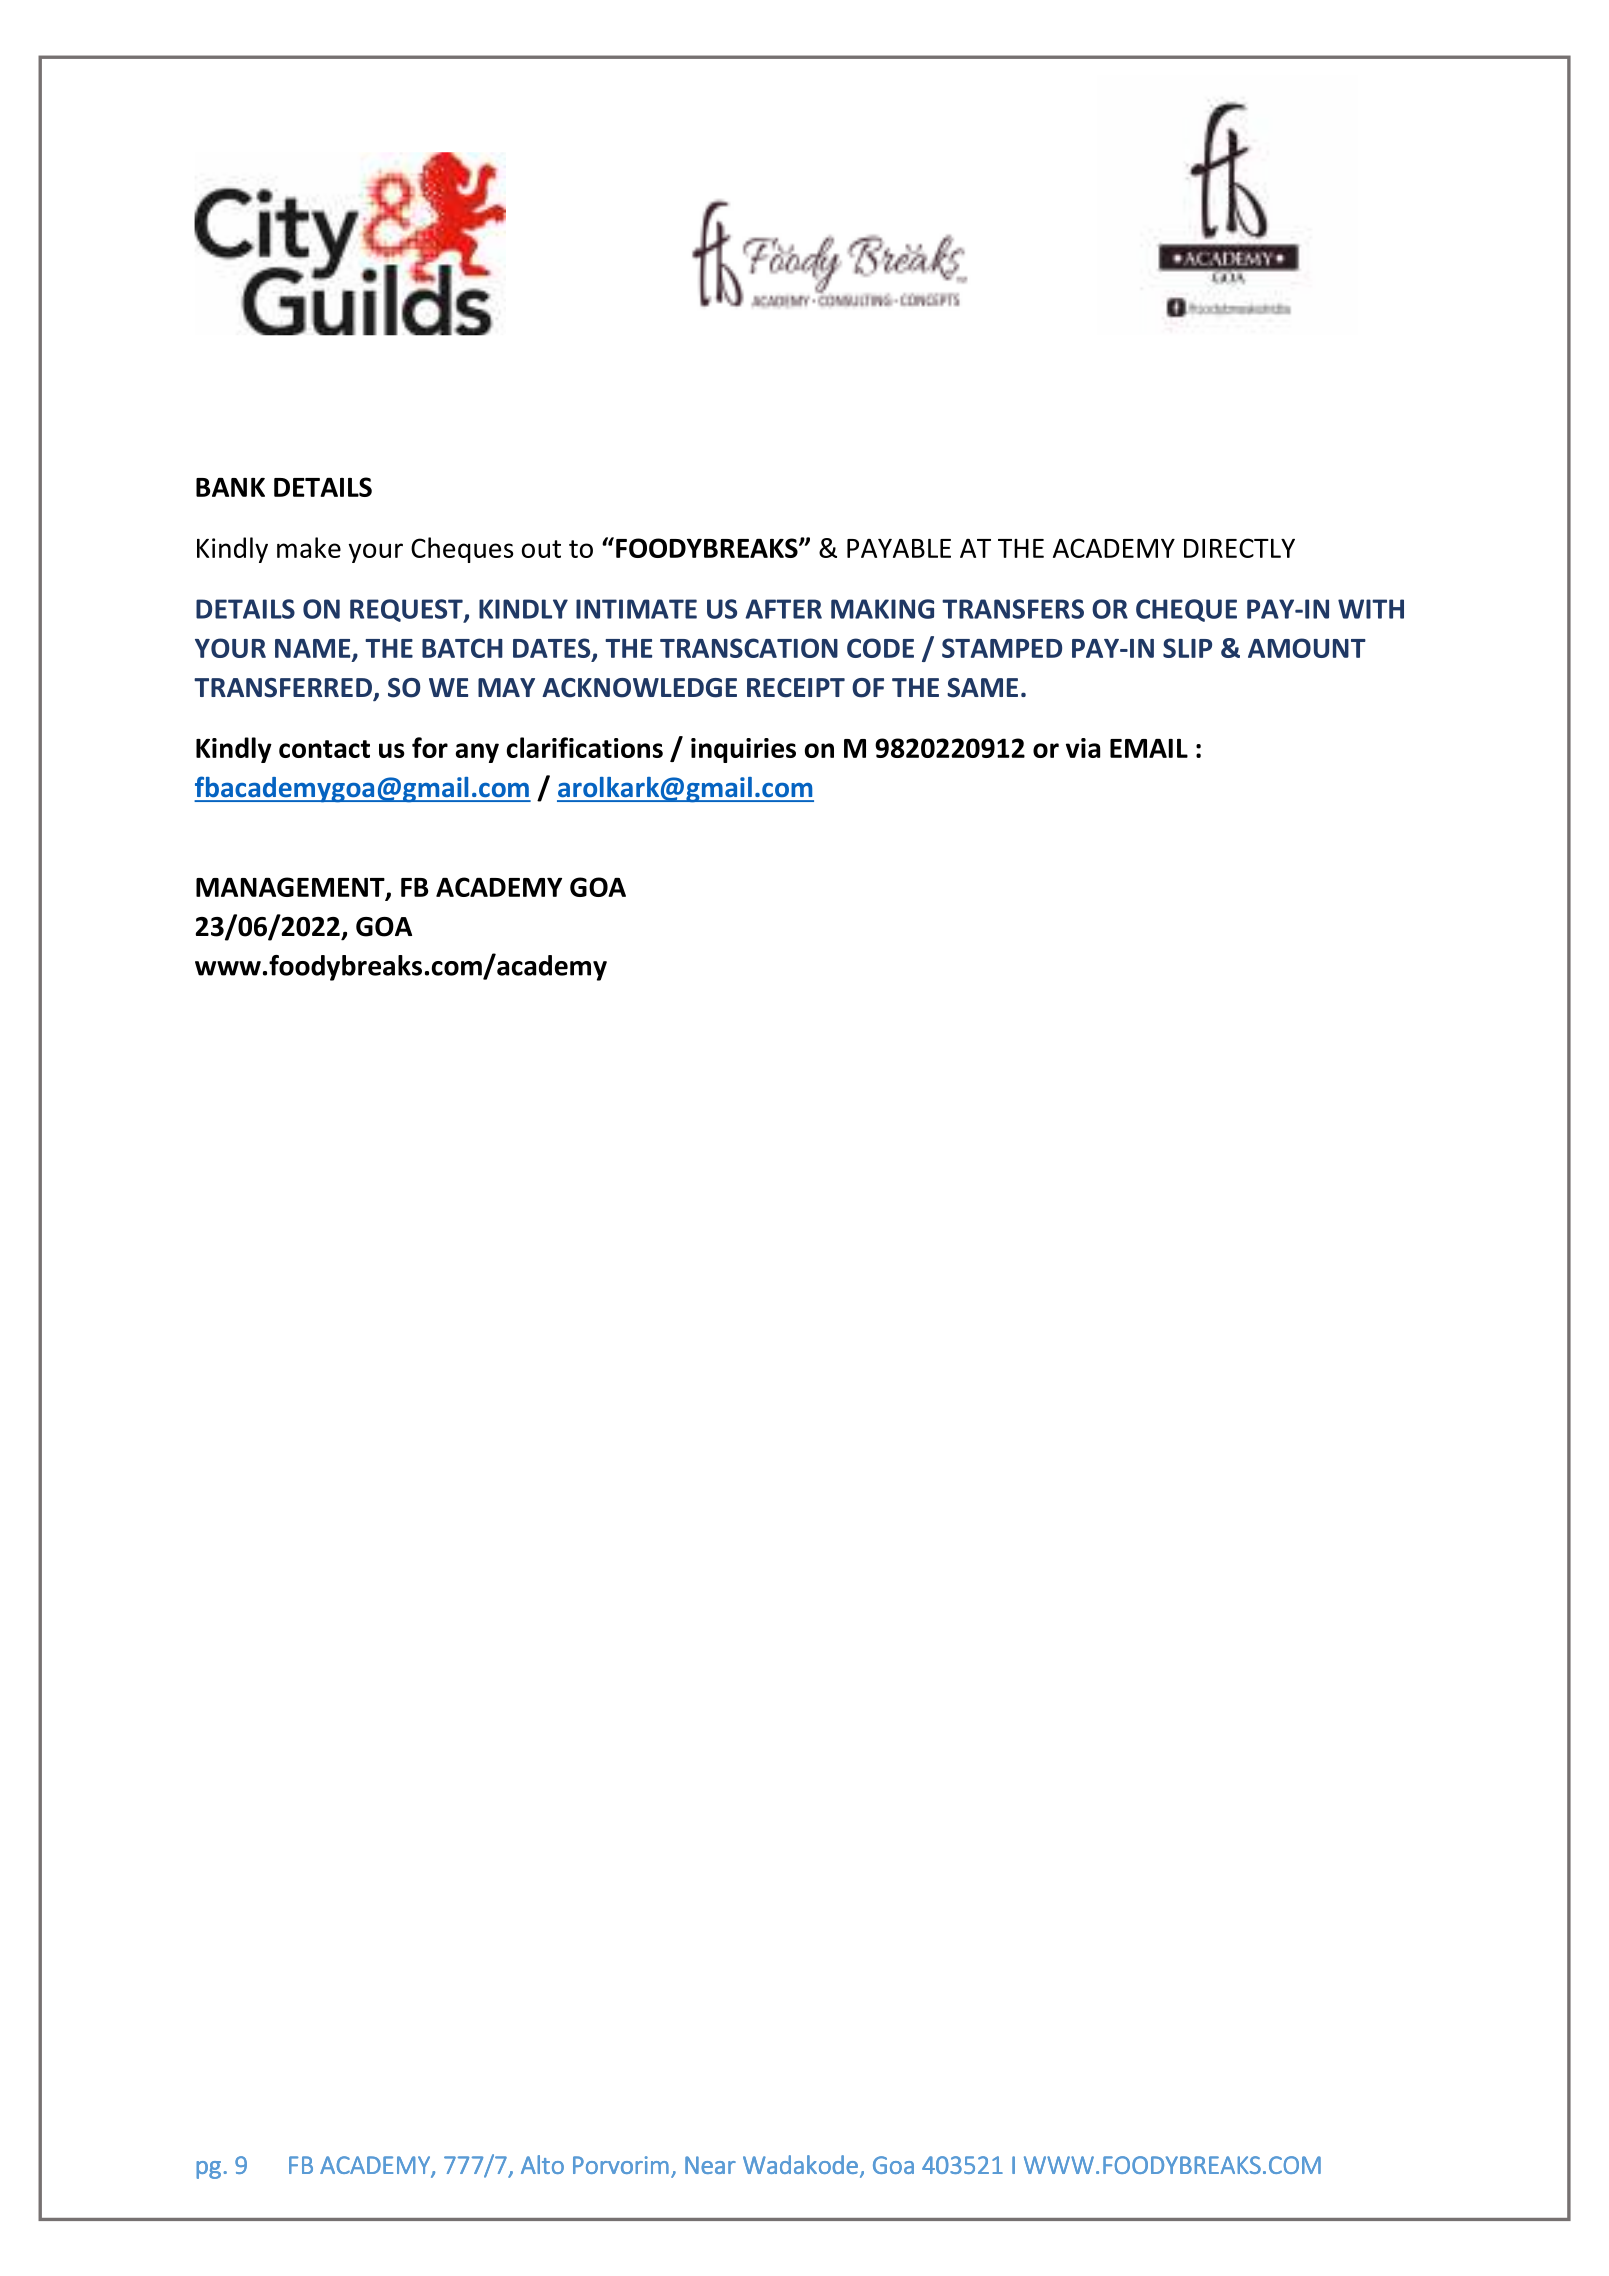 This screenshot has width=1609, height=2276. Describe the element at coordinates (743, 750) in the screenshot. I see `inquiries` at that location.
